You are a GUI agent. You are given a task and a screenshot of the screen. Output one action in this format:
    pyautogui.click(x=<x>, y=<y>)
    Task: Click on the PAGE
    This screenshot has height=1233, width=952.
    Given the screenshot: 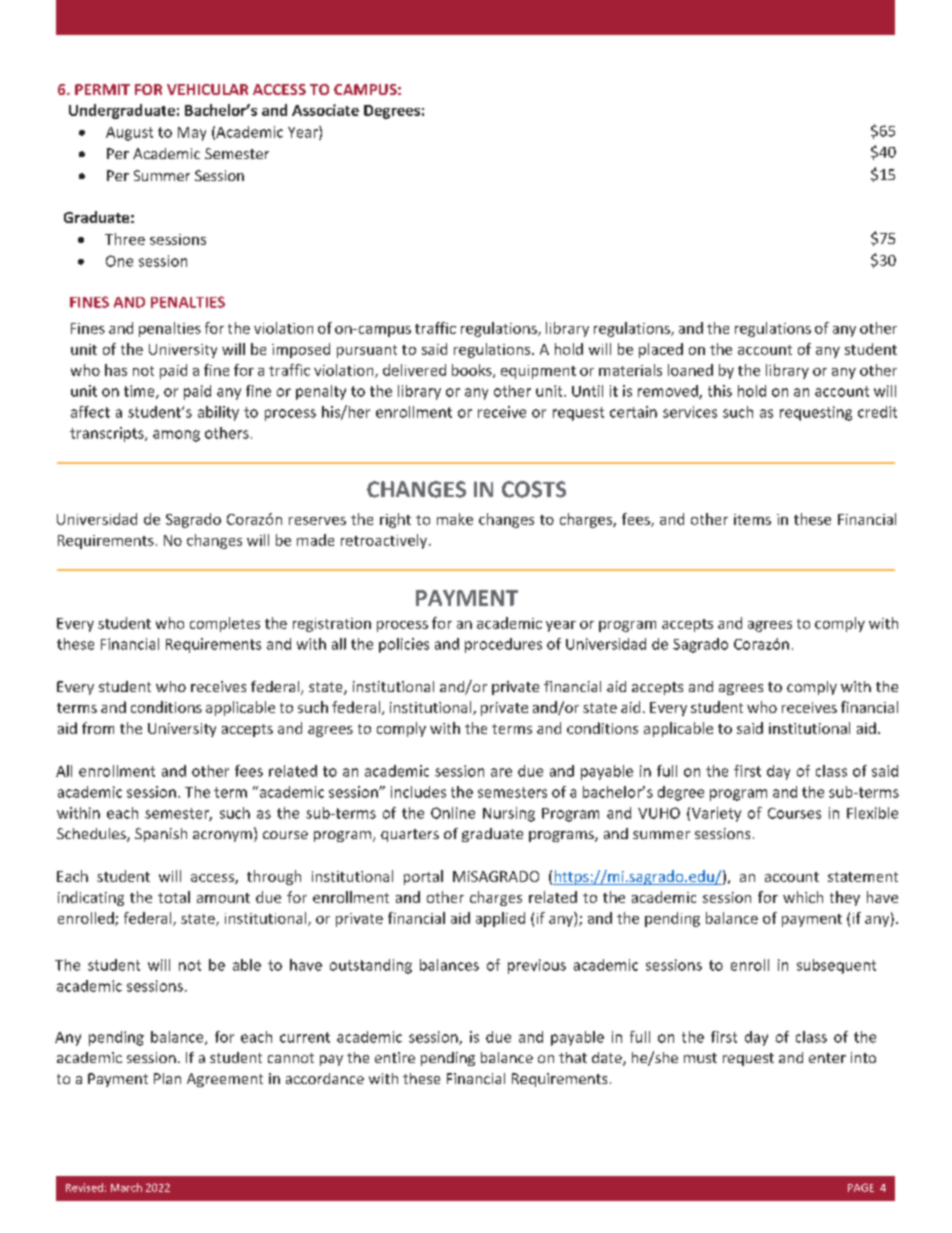 What is the action you would take?
    pyautogui.click(x=861, y=1187)
